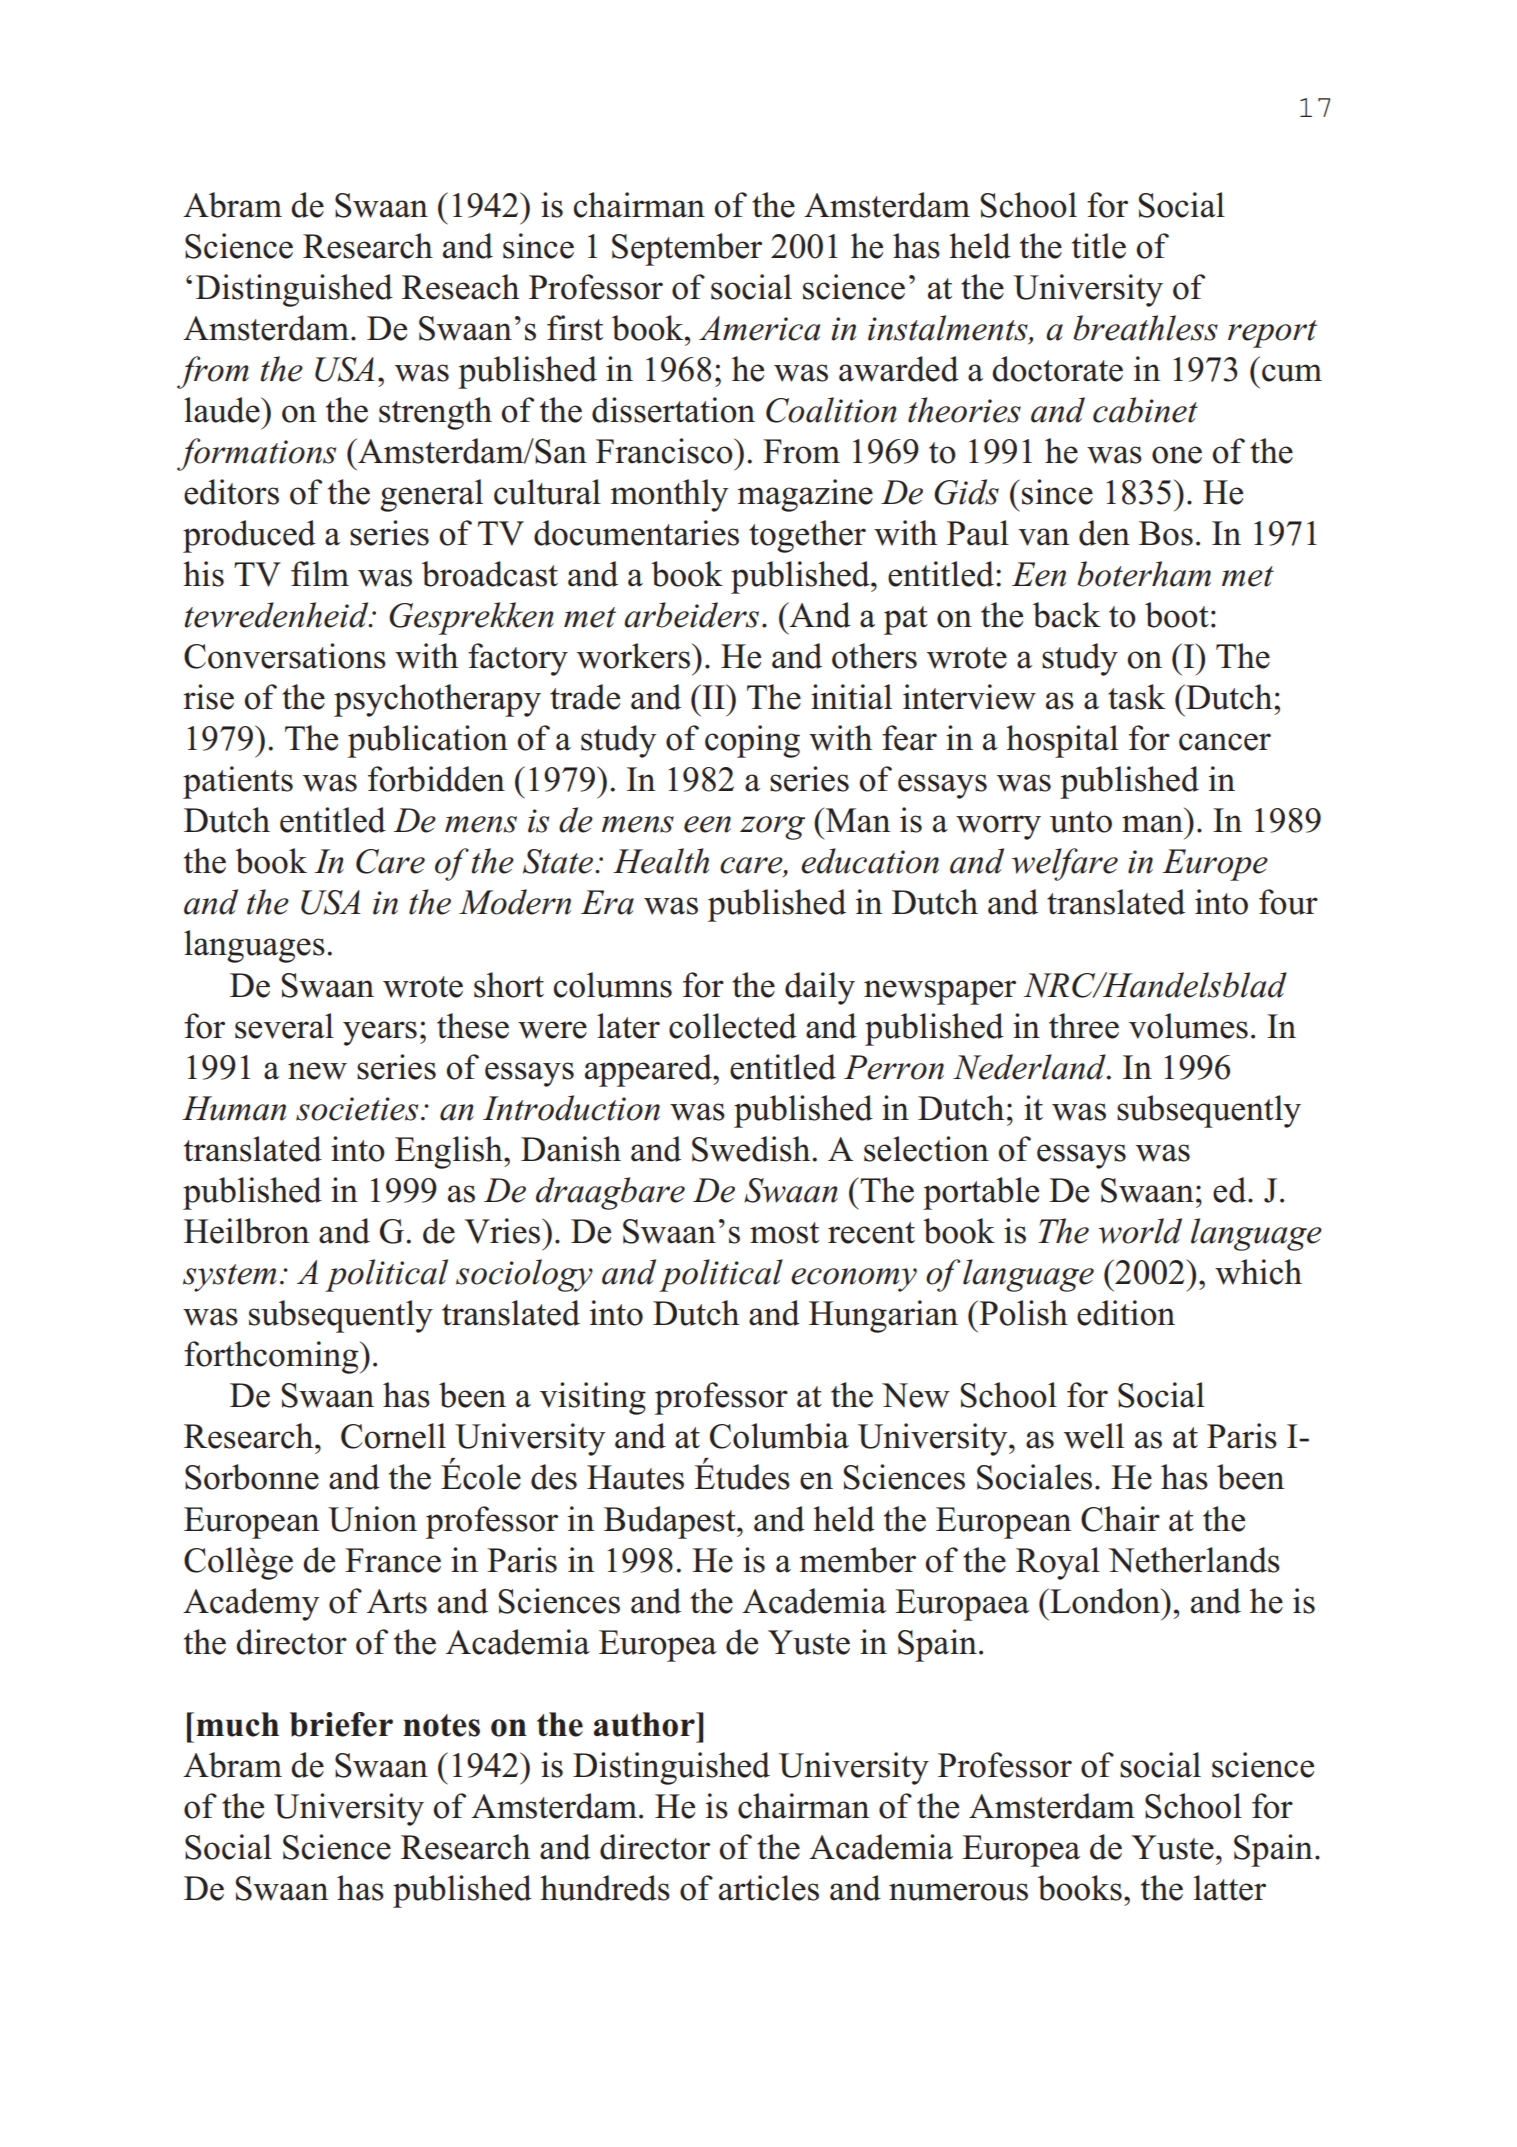 The width and height of the document is (1517, 2147). I want to click on America, so click(759, 328).
